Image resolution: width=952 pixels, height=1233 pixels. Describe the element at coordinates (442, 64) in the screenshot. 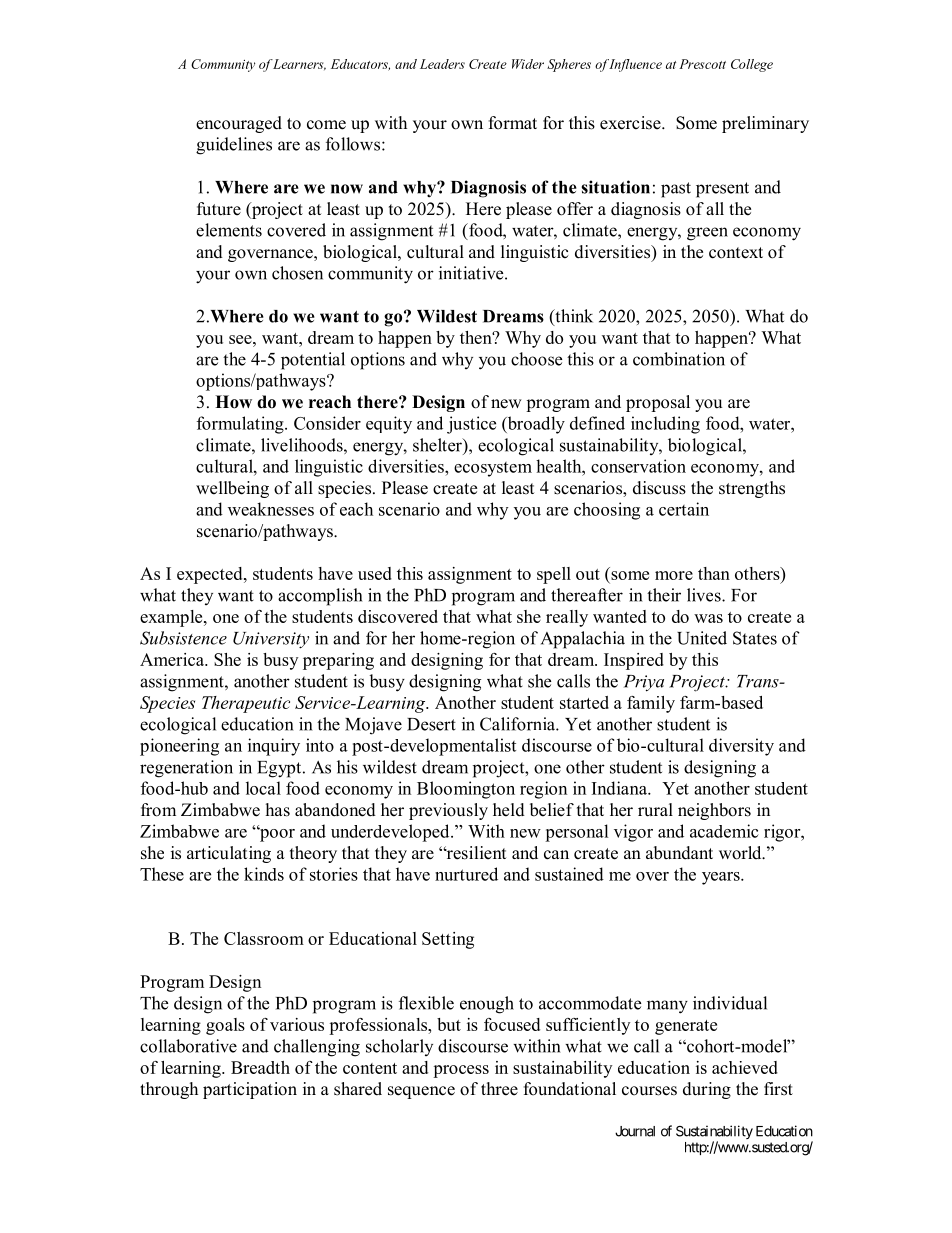

I see `Leaders` at that location.
